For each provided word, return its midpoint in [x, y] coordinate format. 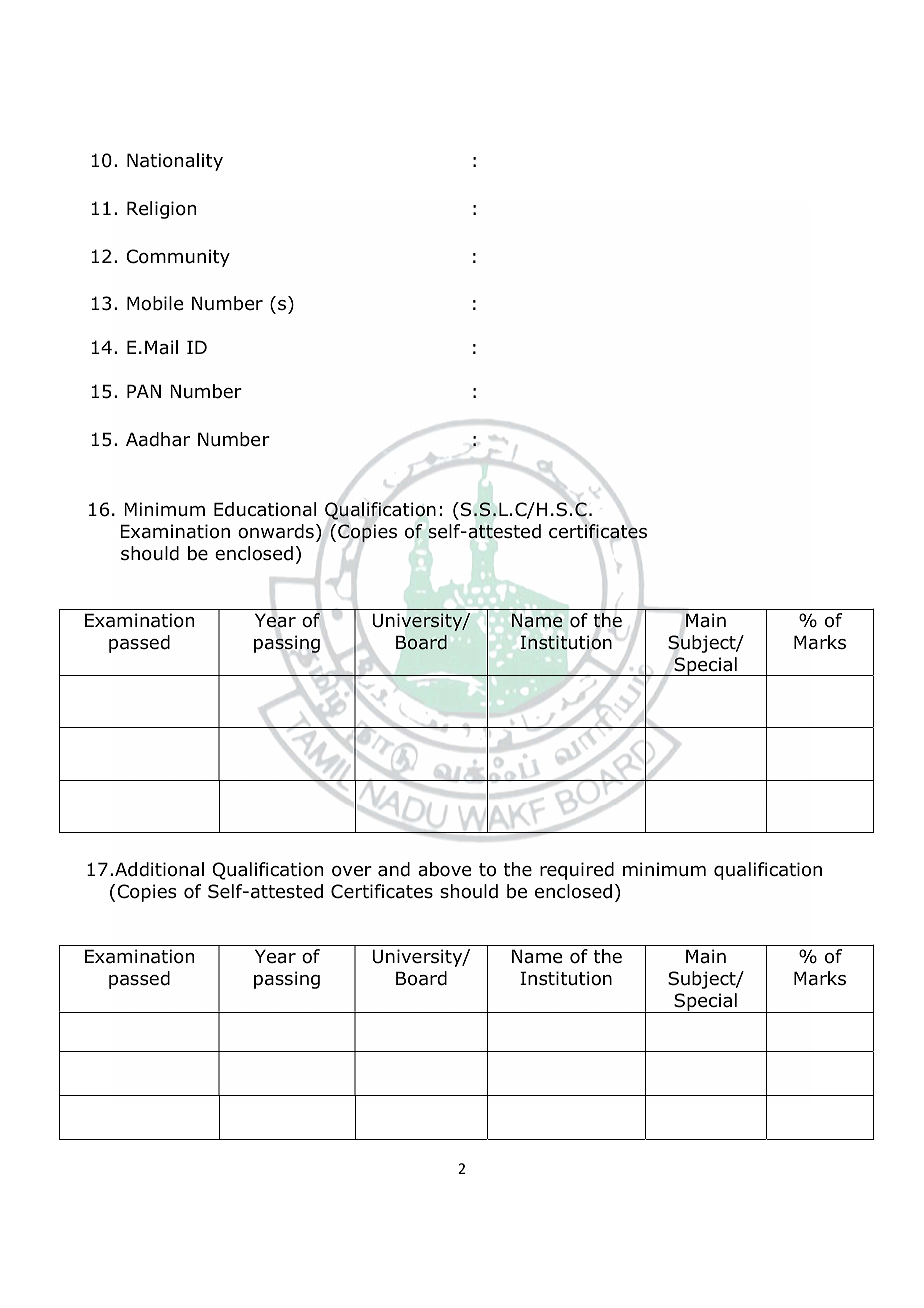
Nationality [175, 162]
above [444, 869]
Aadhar [158, 439]
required [577, 871]
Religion [161, 210]
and [394, 869]
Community [178, 258]
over [352, 871]
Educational [265, 509]
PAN [144, 391]
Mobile [155, 303]
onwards [276, 531]
